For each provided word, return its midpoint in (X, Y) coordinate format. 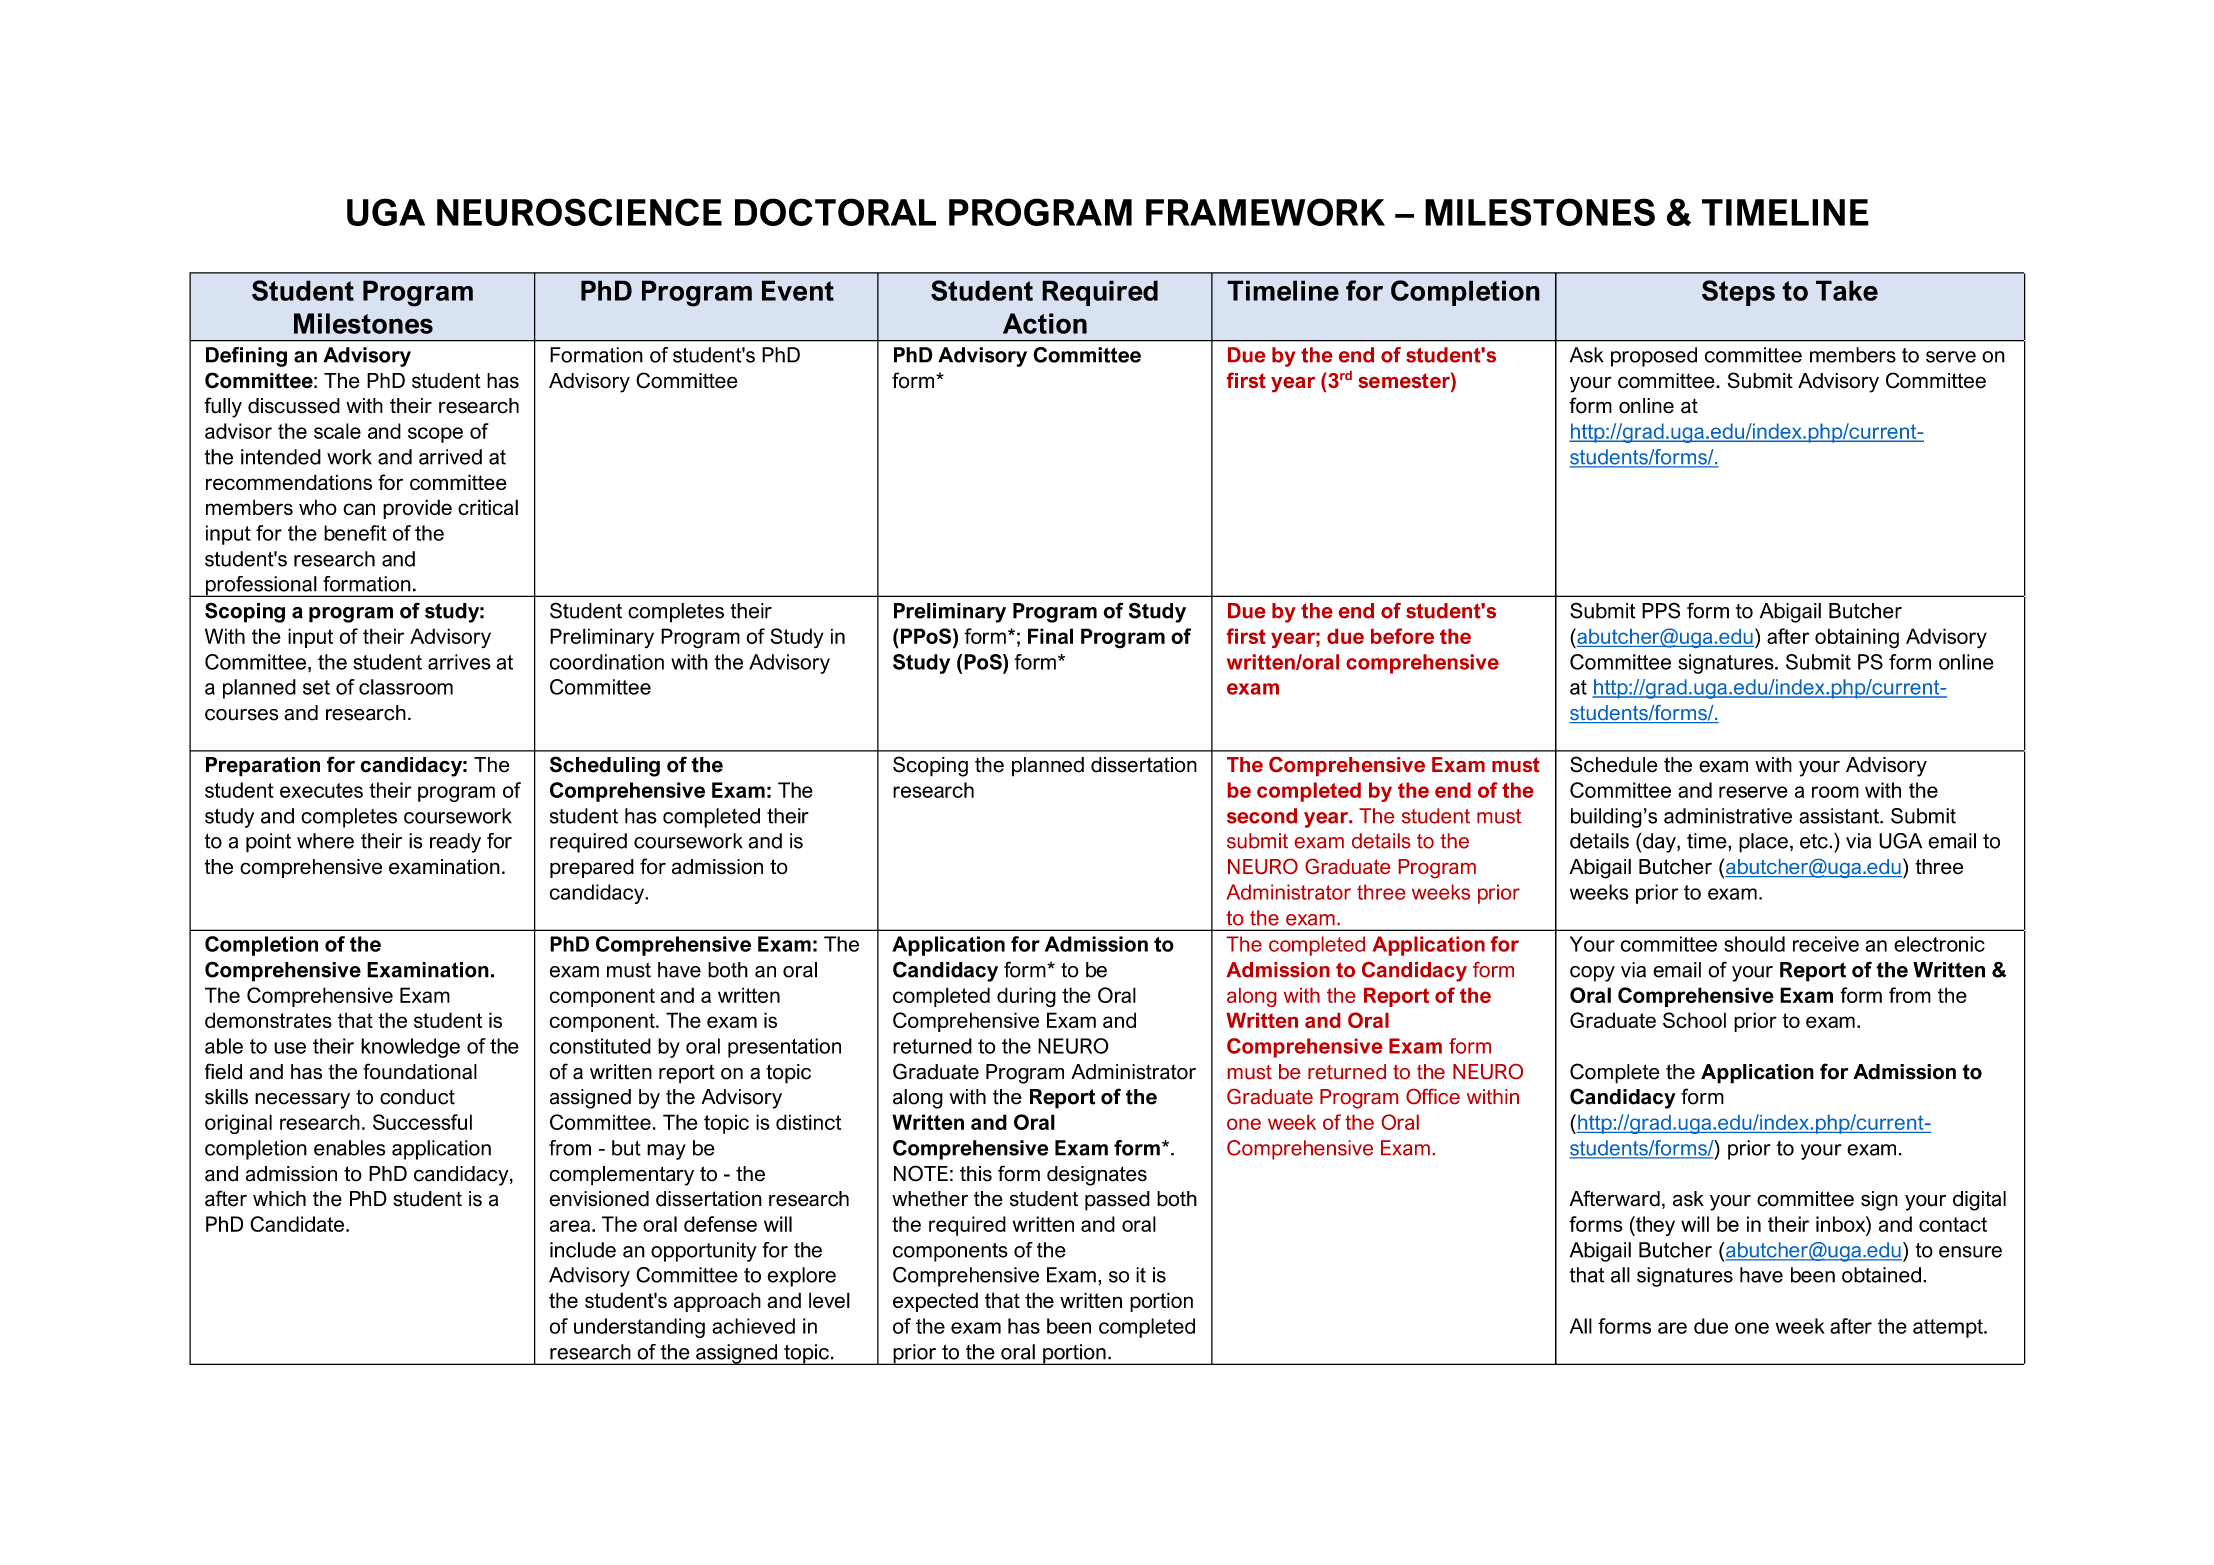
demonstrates (268, 1020)
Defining (246, 357)
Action (1045, 323)
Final (1050, 636)
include (583, 1250)
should (1754, 944)
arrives (459, 662)
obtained (1881, 1275)
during (1026, 997)
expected (935, 1302)
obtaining (1857, 638)
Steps (1738, 293)
